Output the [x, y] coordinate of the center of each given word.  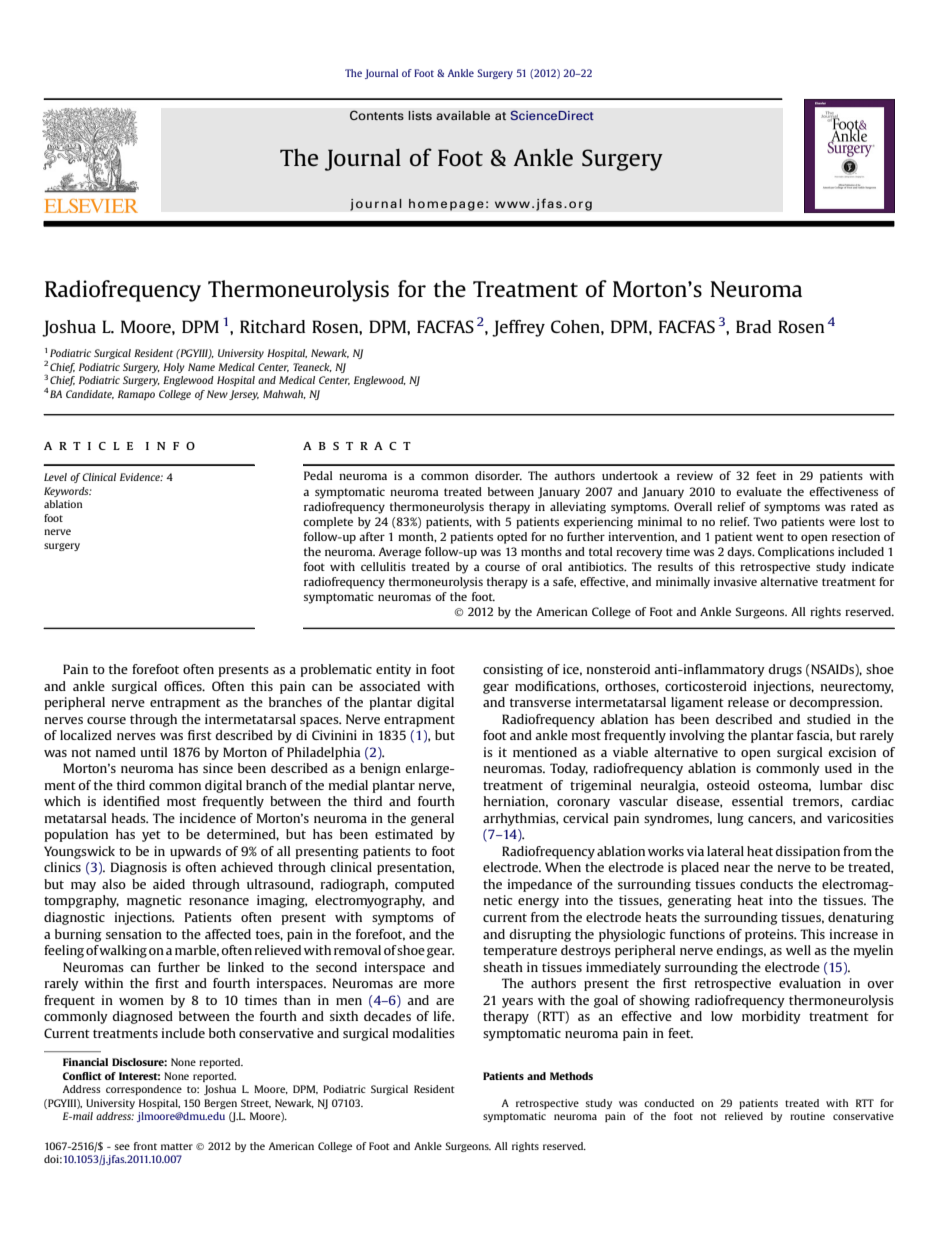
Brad [753, 326]
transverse [540, 702]
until [153, 752]
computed [424, 885]
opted [512, 538]
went [770, 537]
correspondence [144, 1090]
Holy [174, 368]
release [748, 702]
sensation [134, 934]
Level [55, 477]
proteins [770, 935]
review [695, 475]
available [463, 116]
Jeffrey [518, 328]
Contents [377, 115]
